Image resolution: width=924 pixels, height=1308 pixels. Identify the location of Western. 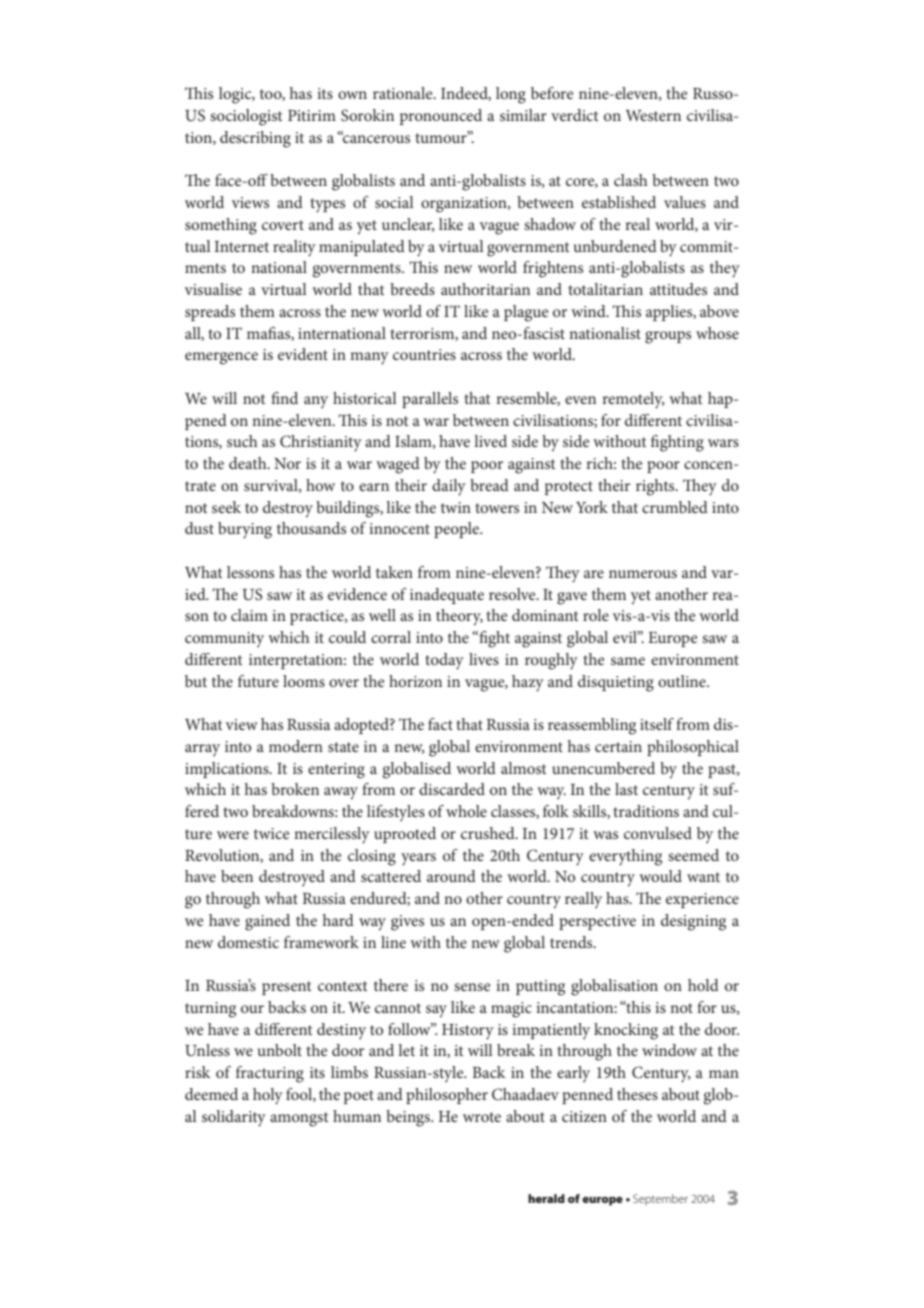
(653, 115).
